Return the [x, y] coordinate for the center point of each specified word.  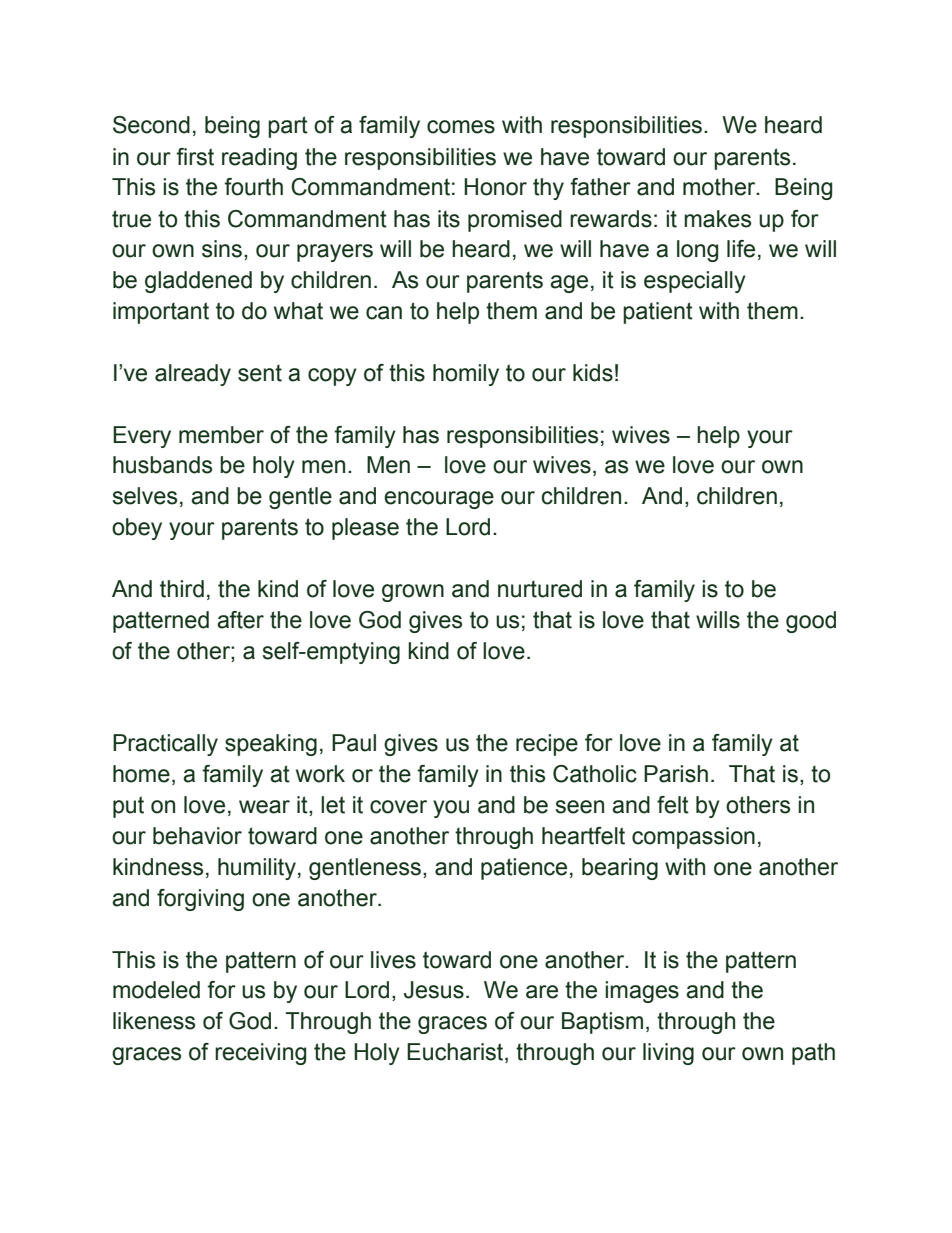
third [182, 589]
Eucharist [456, 1053]
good [811, 622]
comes [461, 127]
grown [413, 593]
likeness [154, 1021]
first [195, 157]
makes [717, 219]
